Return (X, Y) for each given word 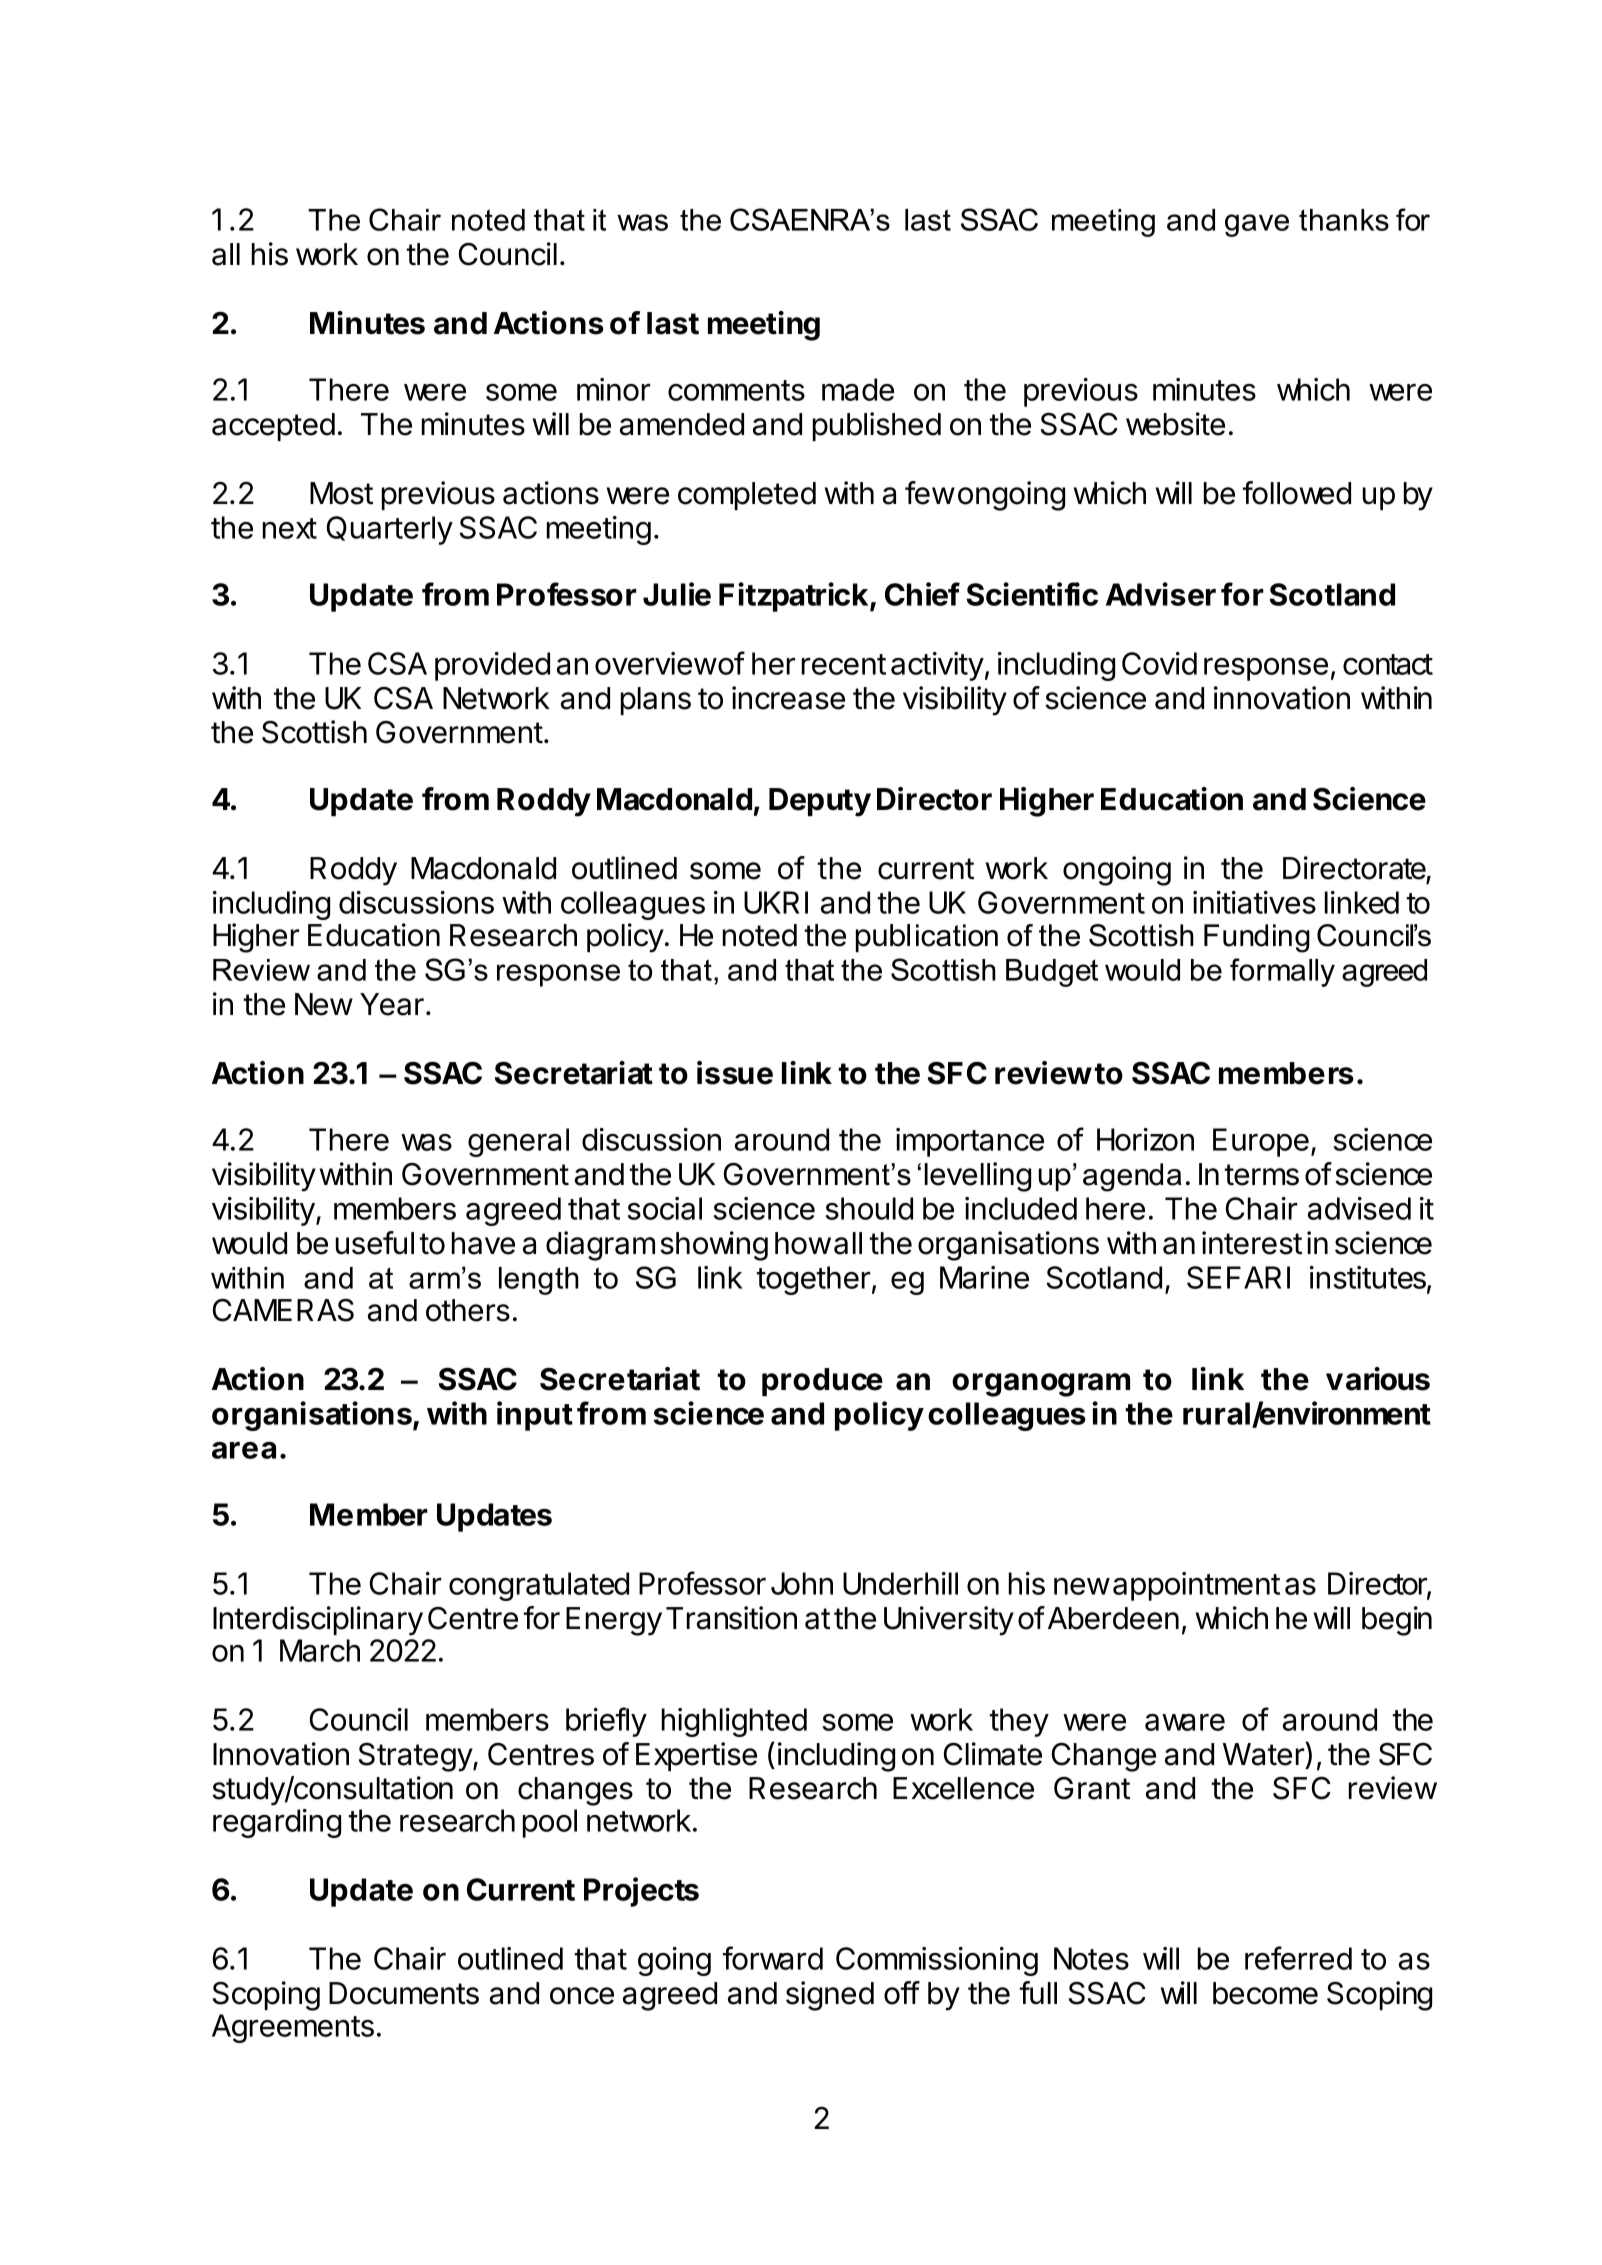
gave (1257, 225)
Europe (1261, 1142)
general (518, 1142)
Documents (404, 1993)
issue (735, 1073)
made (858, 389)
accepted (273, 427)
